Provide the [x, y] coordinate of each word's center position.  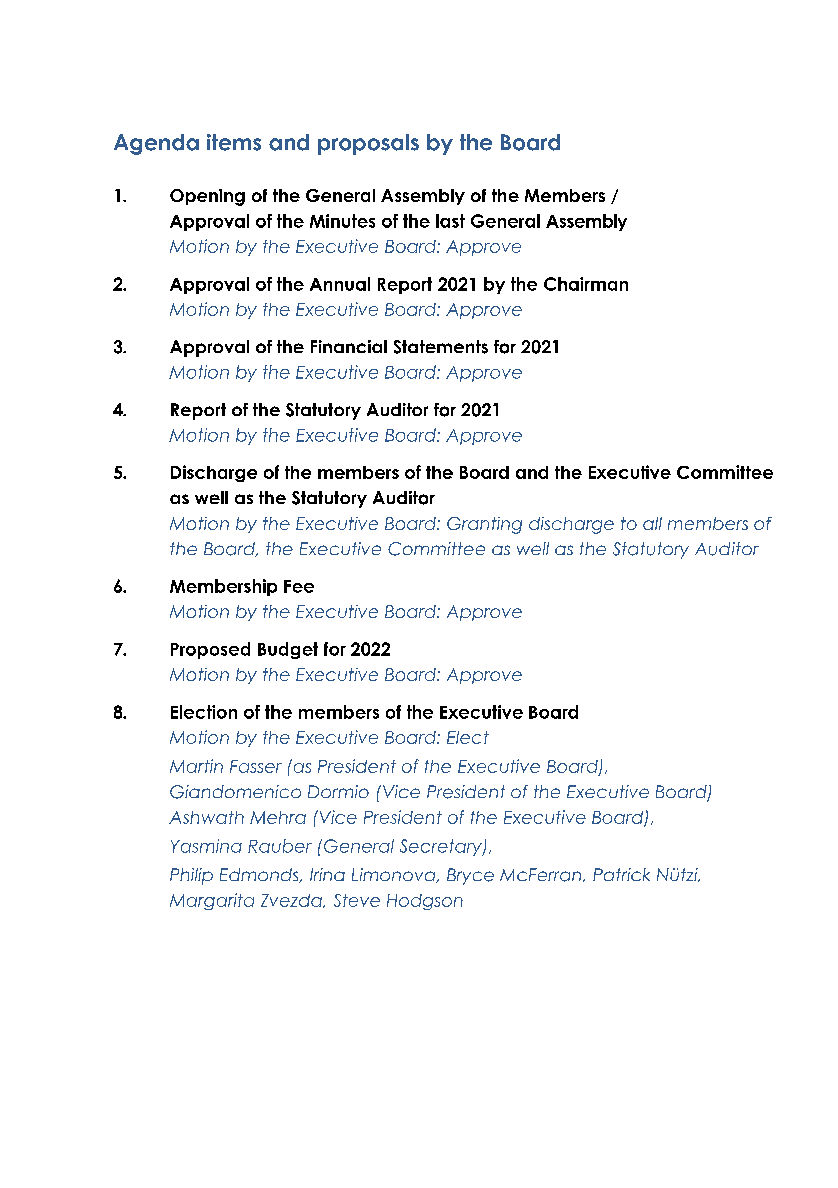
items [234, 142]
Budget [288, 650]
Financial [349, 346]
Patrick [621, 874]
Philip [191, 876]
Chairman [586, 284]
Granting [484, 525]
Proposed [210, 650]
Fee [299, 586]
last [450, 221]
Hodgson [425, 902]
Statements [441, 347]
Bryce [470, 876]
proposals [368, 144]
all [652, 523]
